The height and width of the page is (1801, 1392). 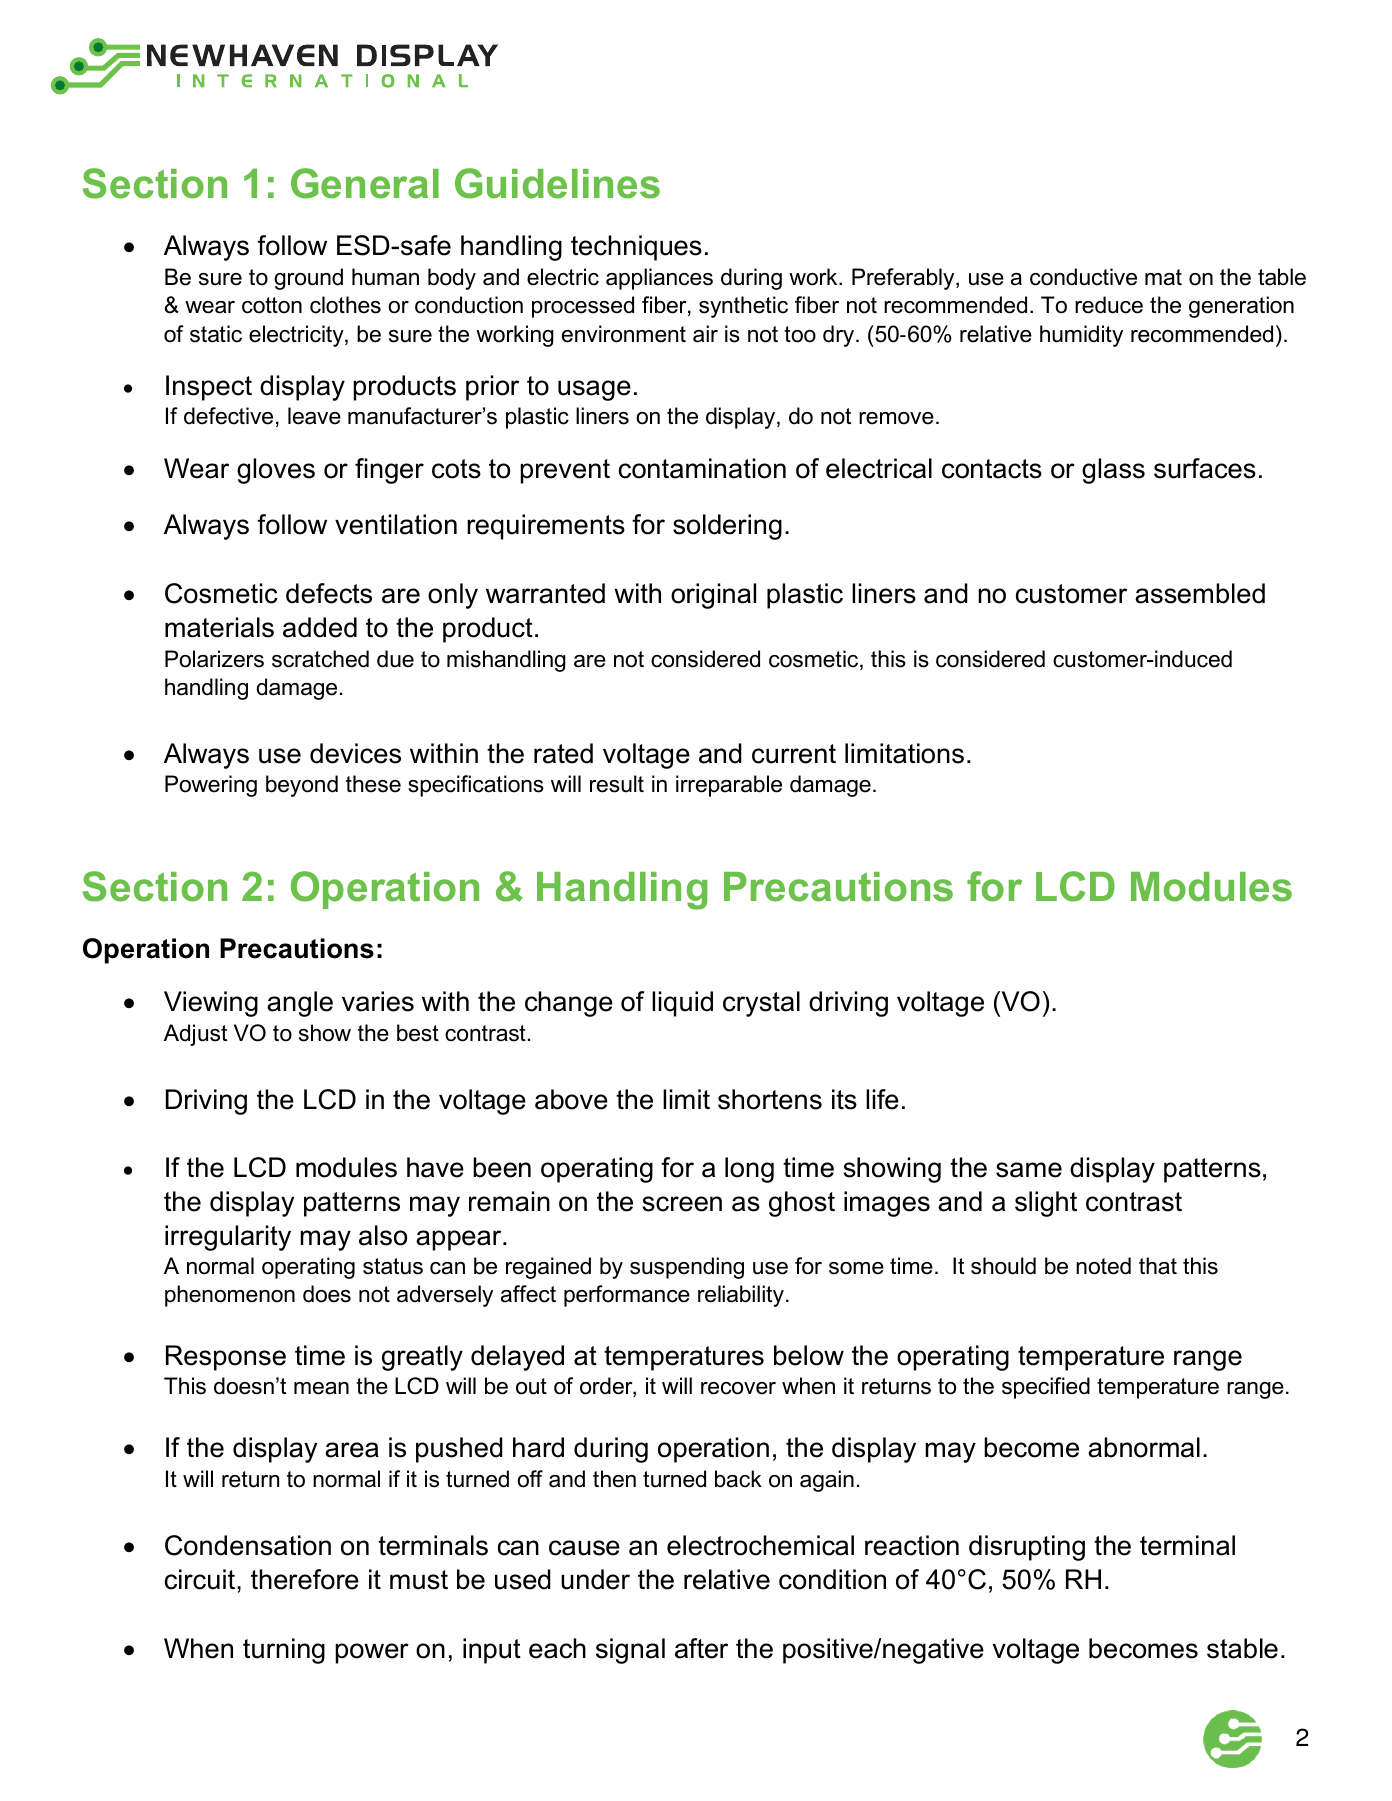 I want to click on liquid, so click(x=682, y=1004).
